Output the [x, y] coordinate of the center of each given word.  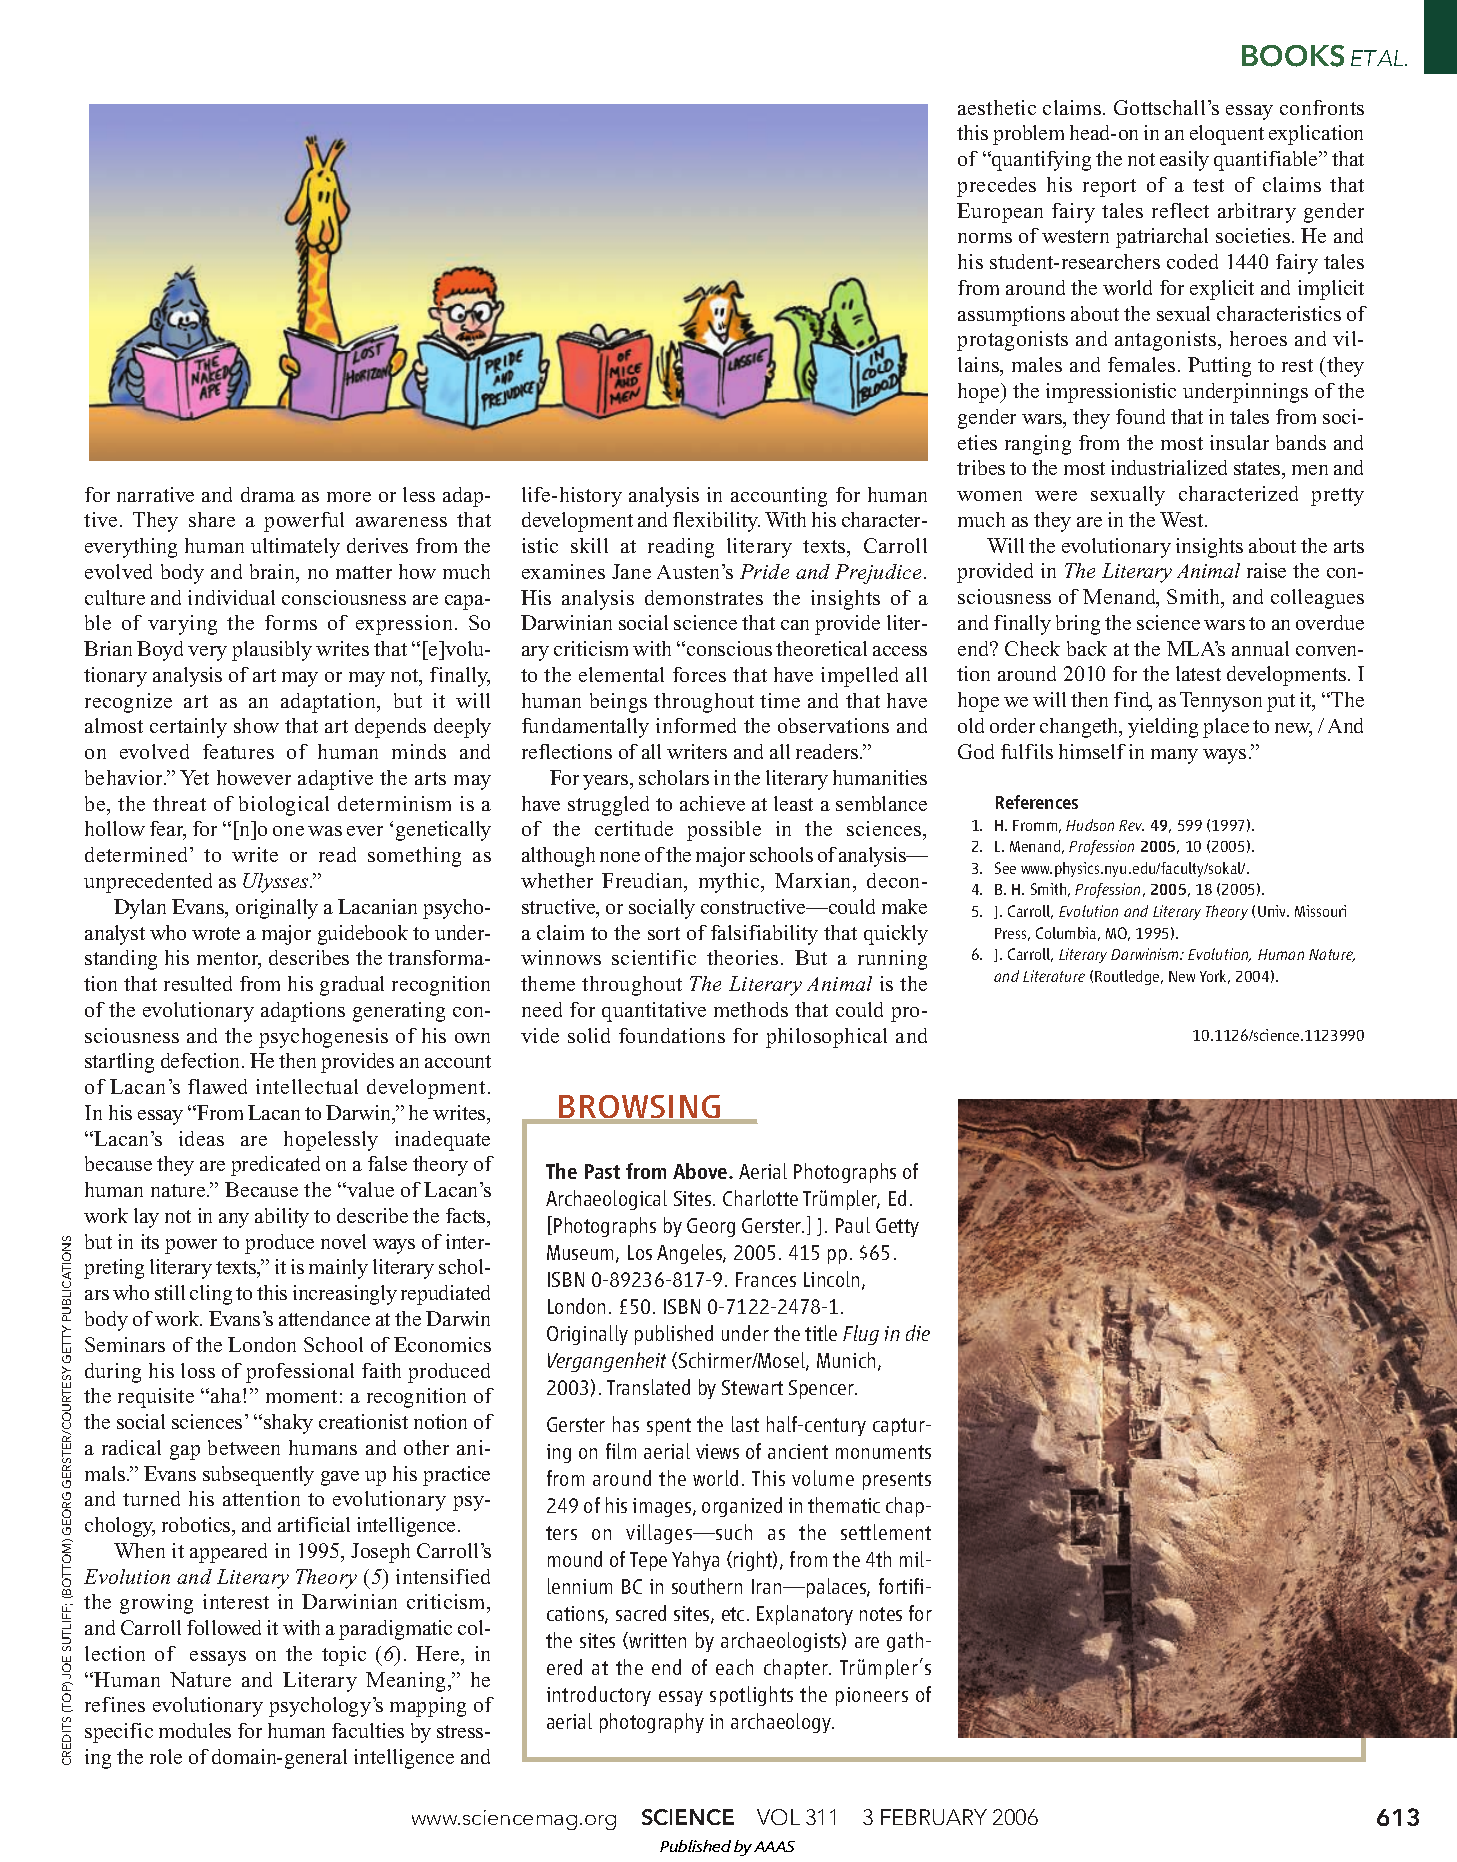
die [918, 1333]
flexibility [716, 522]
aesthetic [997, 107]
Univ [1273, 911]
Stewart [752, 1387]
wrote [216, 933]
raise [1266, 570]
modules [195, 1730]
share [212, 519]
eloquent [1227, 135]
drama [268, 494]
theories [742, 957]
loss [198, 1370]
